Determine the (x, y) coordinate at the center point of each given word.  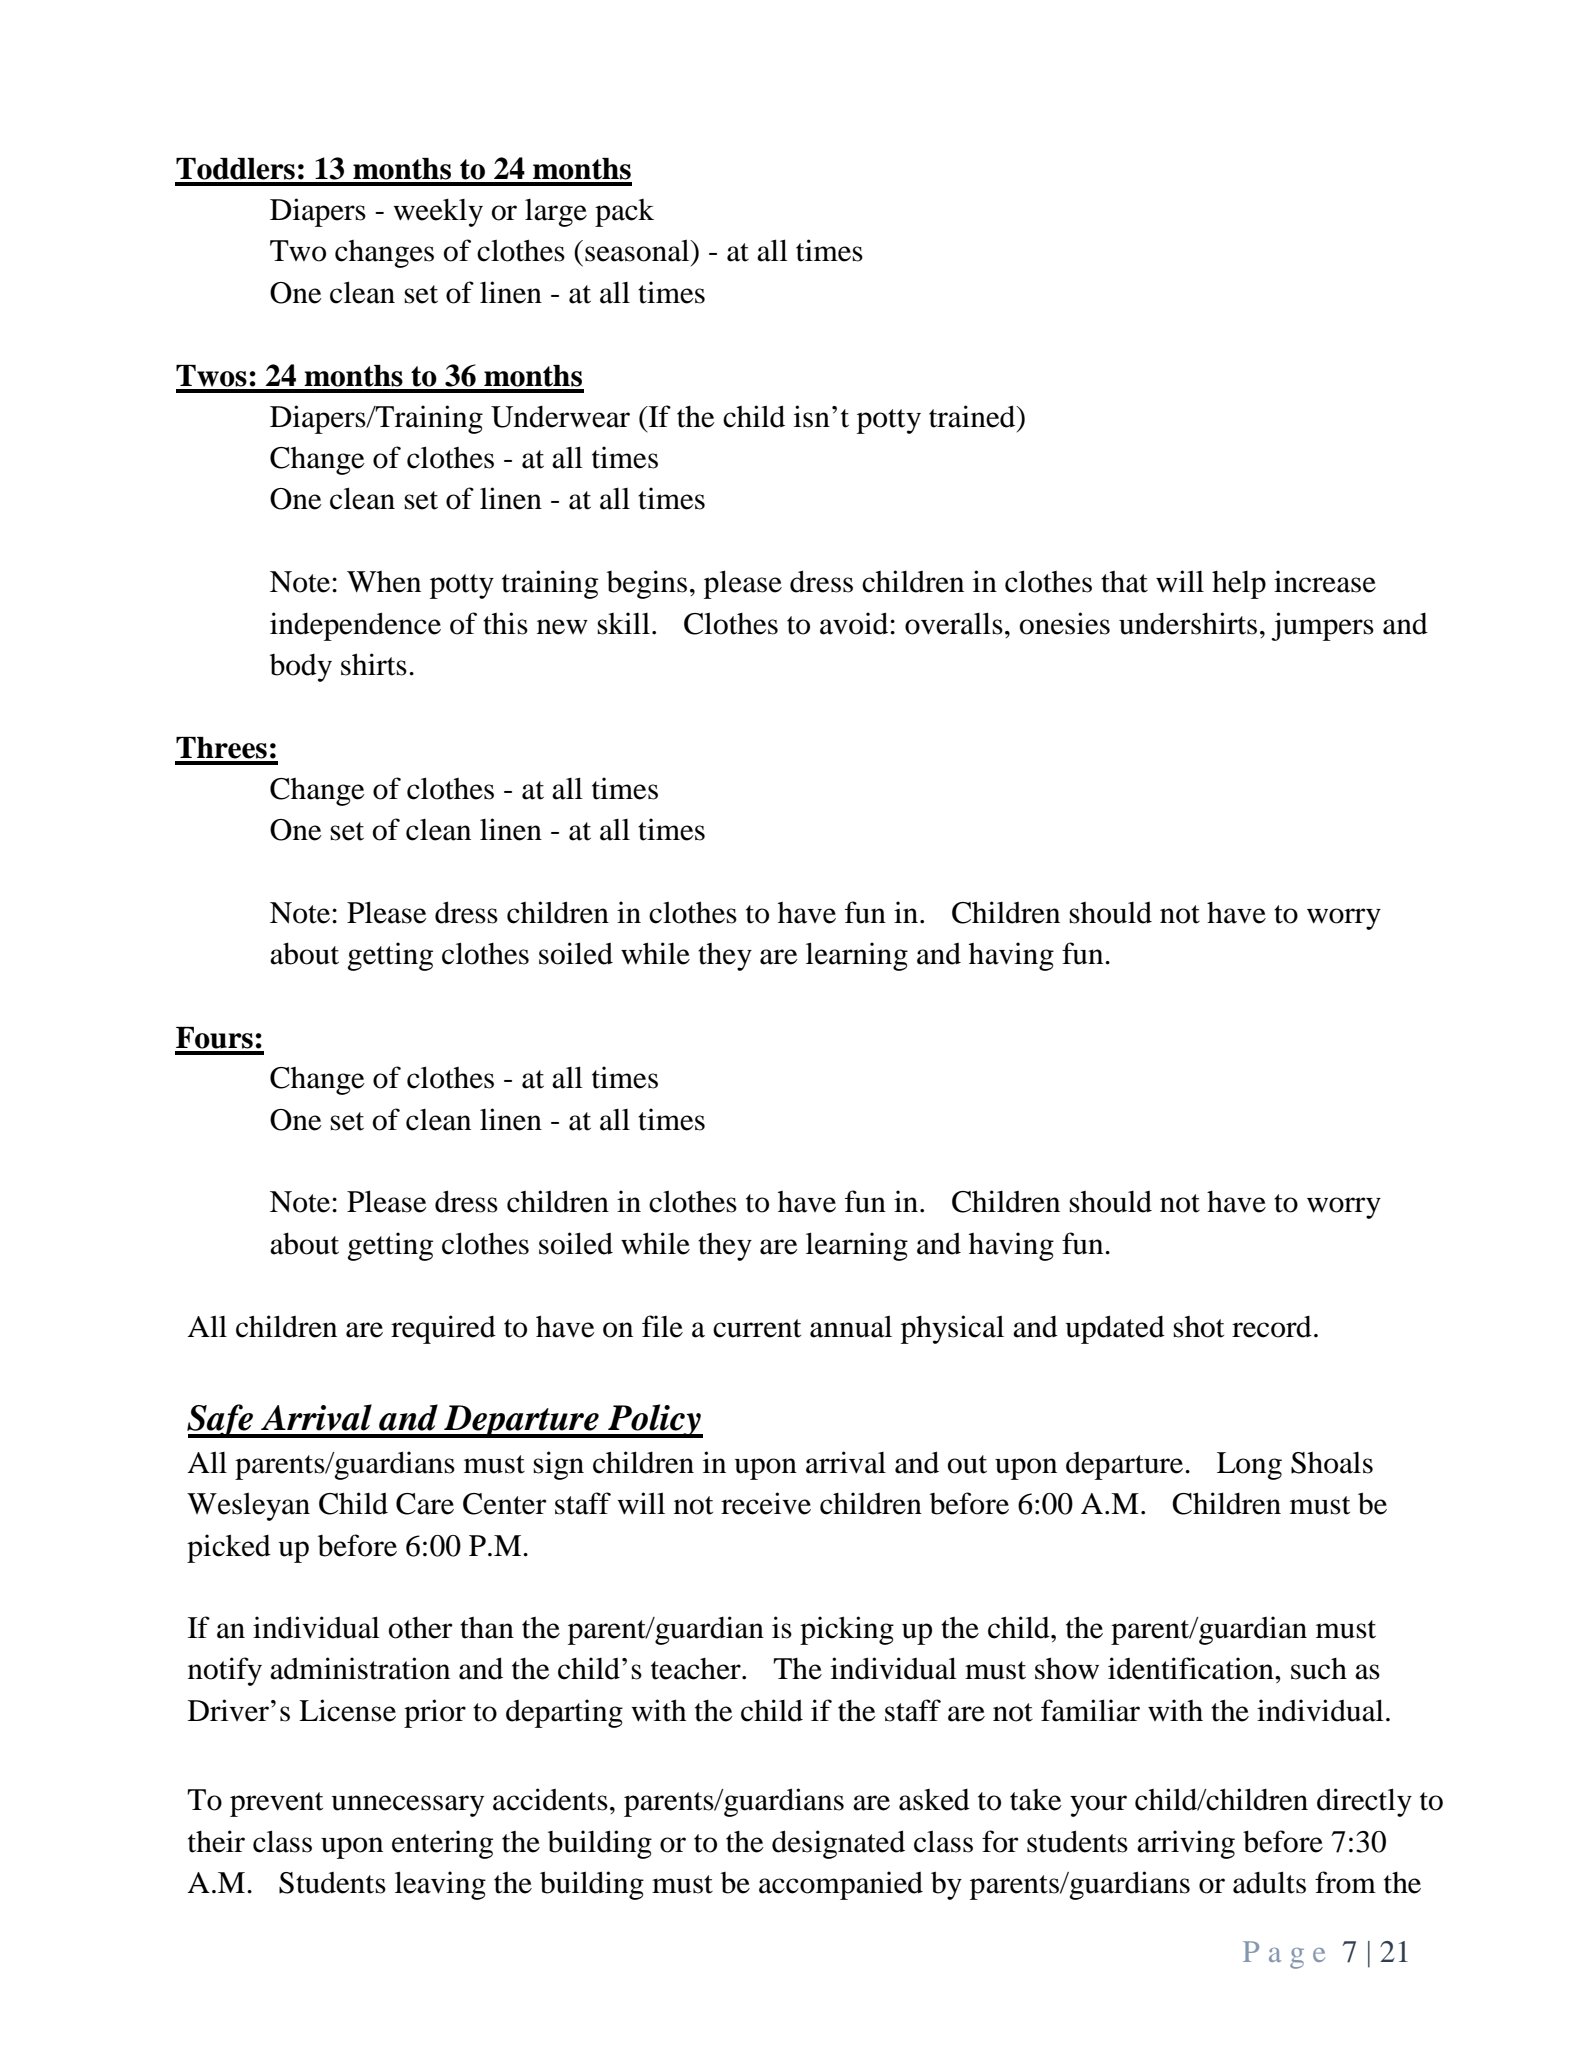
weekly (438, 213)
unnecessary (408, 1806)
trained (973, 416)
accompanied (841, 1885)
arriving (1186, 1844)
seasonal (638, 250)
